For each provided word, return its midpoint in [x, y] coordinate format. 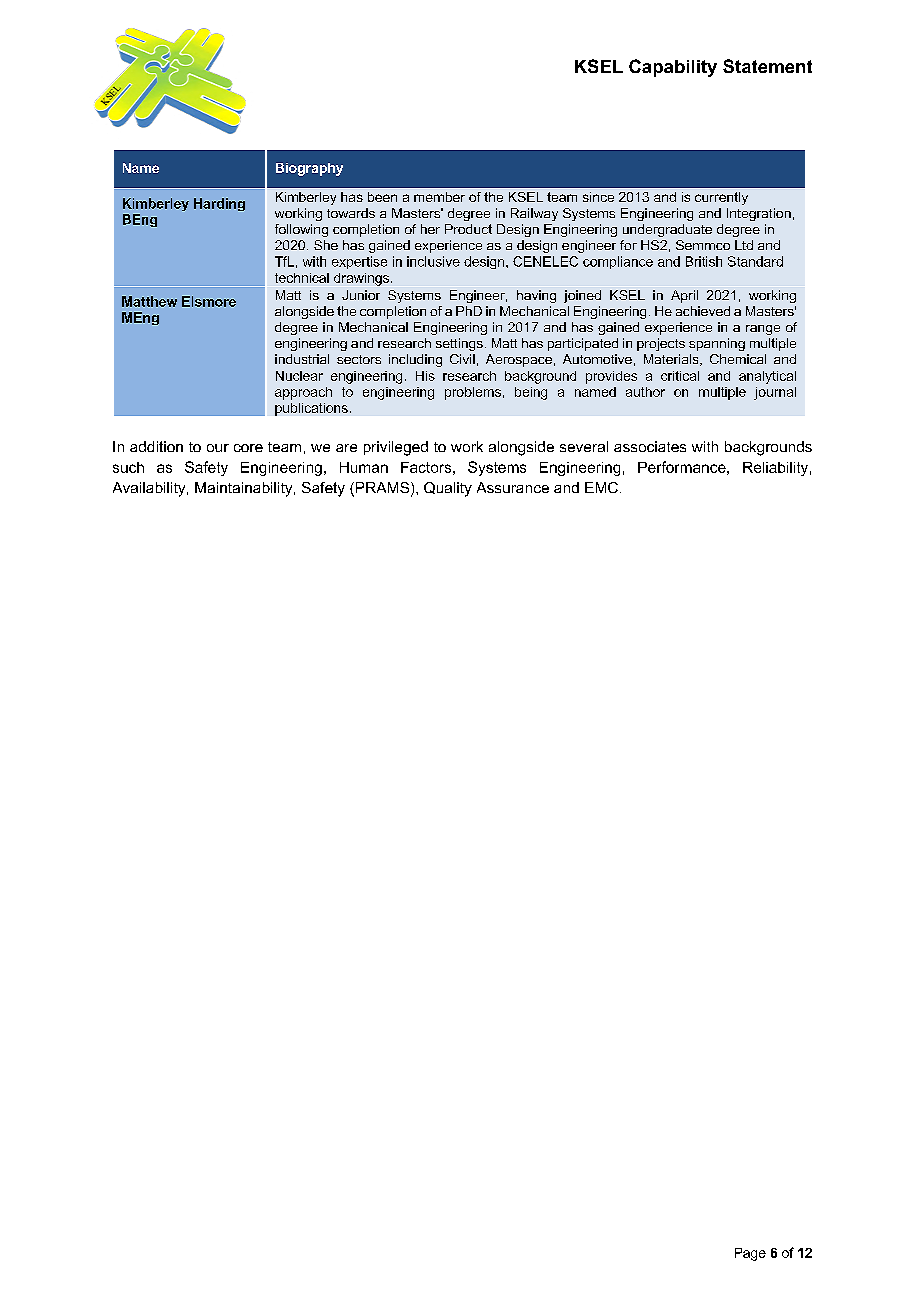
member [439, 197]
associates [650, 446]
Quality [448, 489]
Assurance [513, 487]
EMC [601, 487]
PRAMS [382, 489]
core [248, 448]
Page [750, 1254]
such [128, 467]
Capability [673, 68]
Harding [219, 204]
